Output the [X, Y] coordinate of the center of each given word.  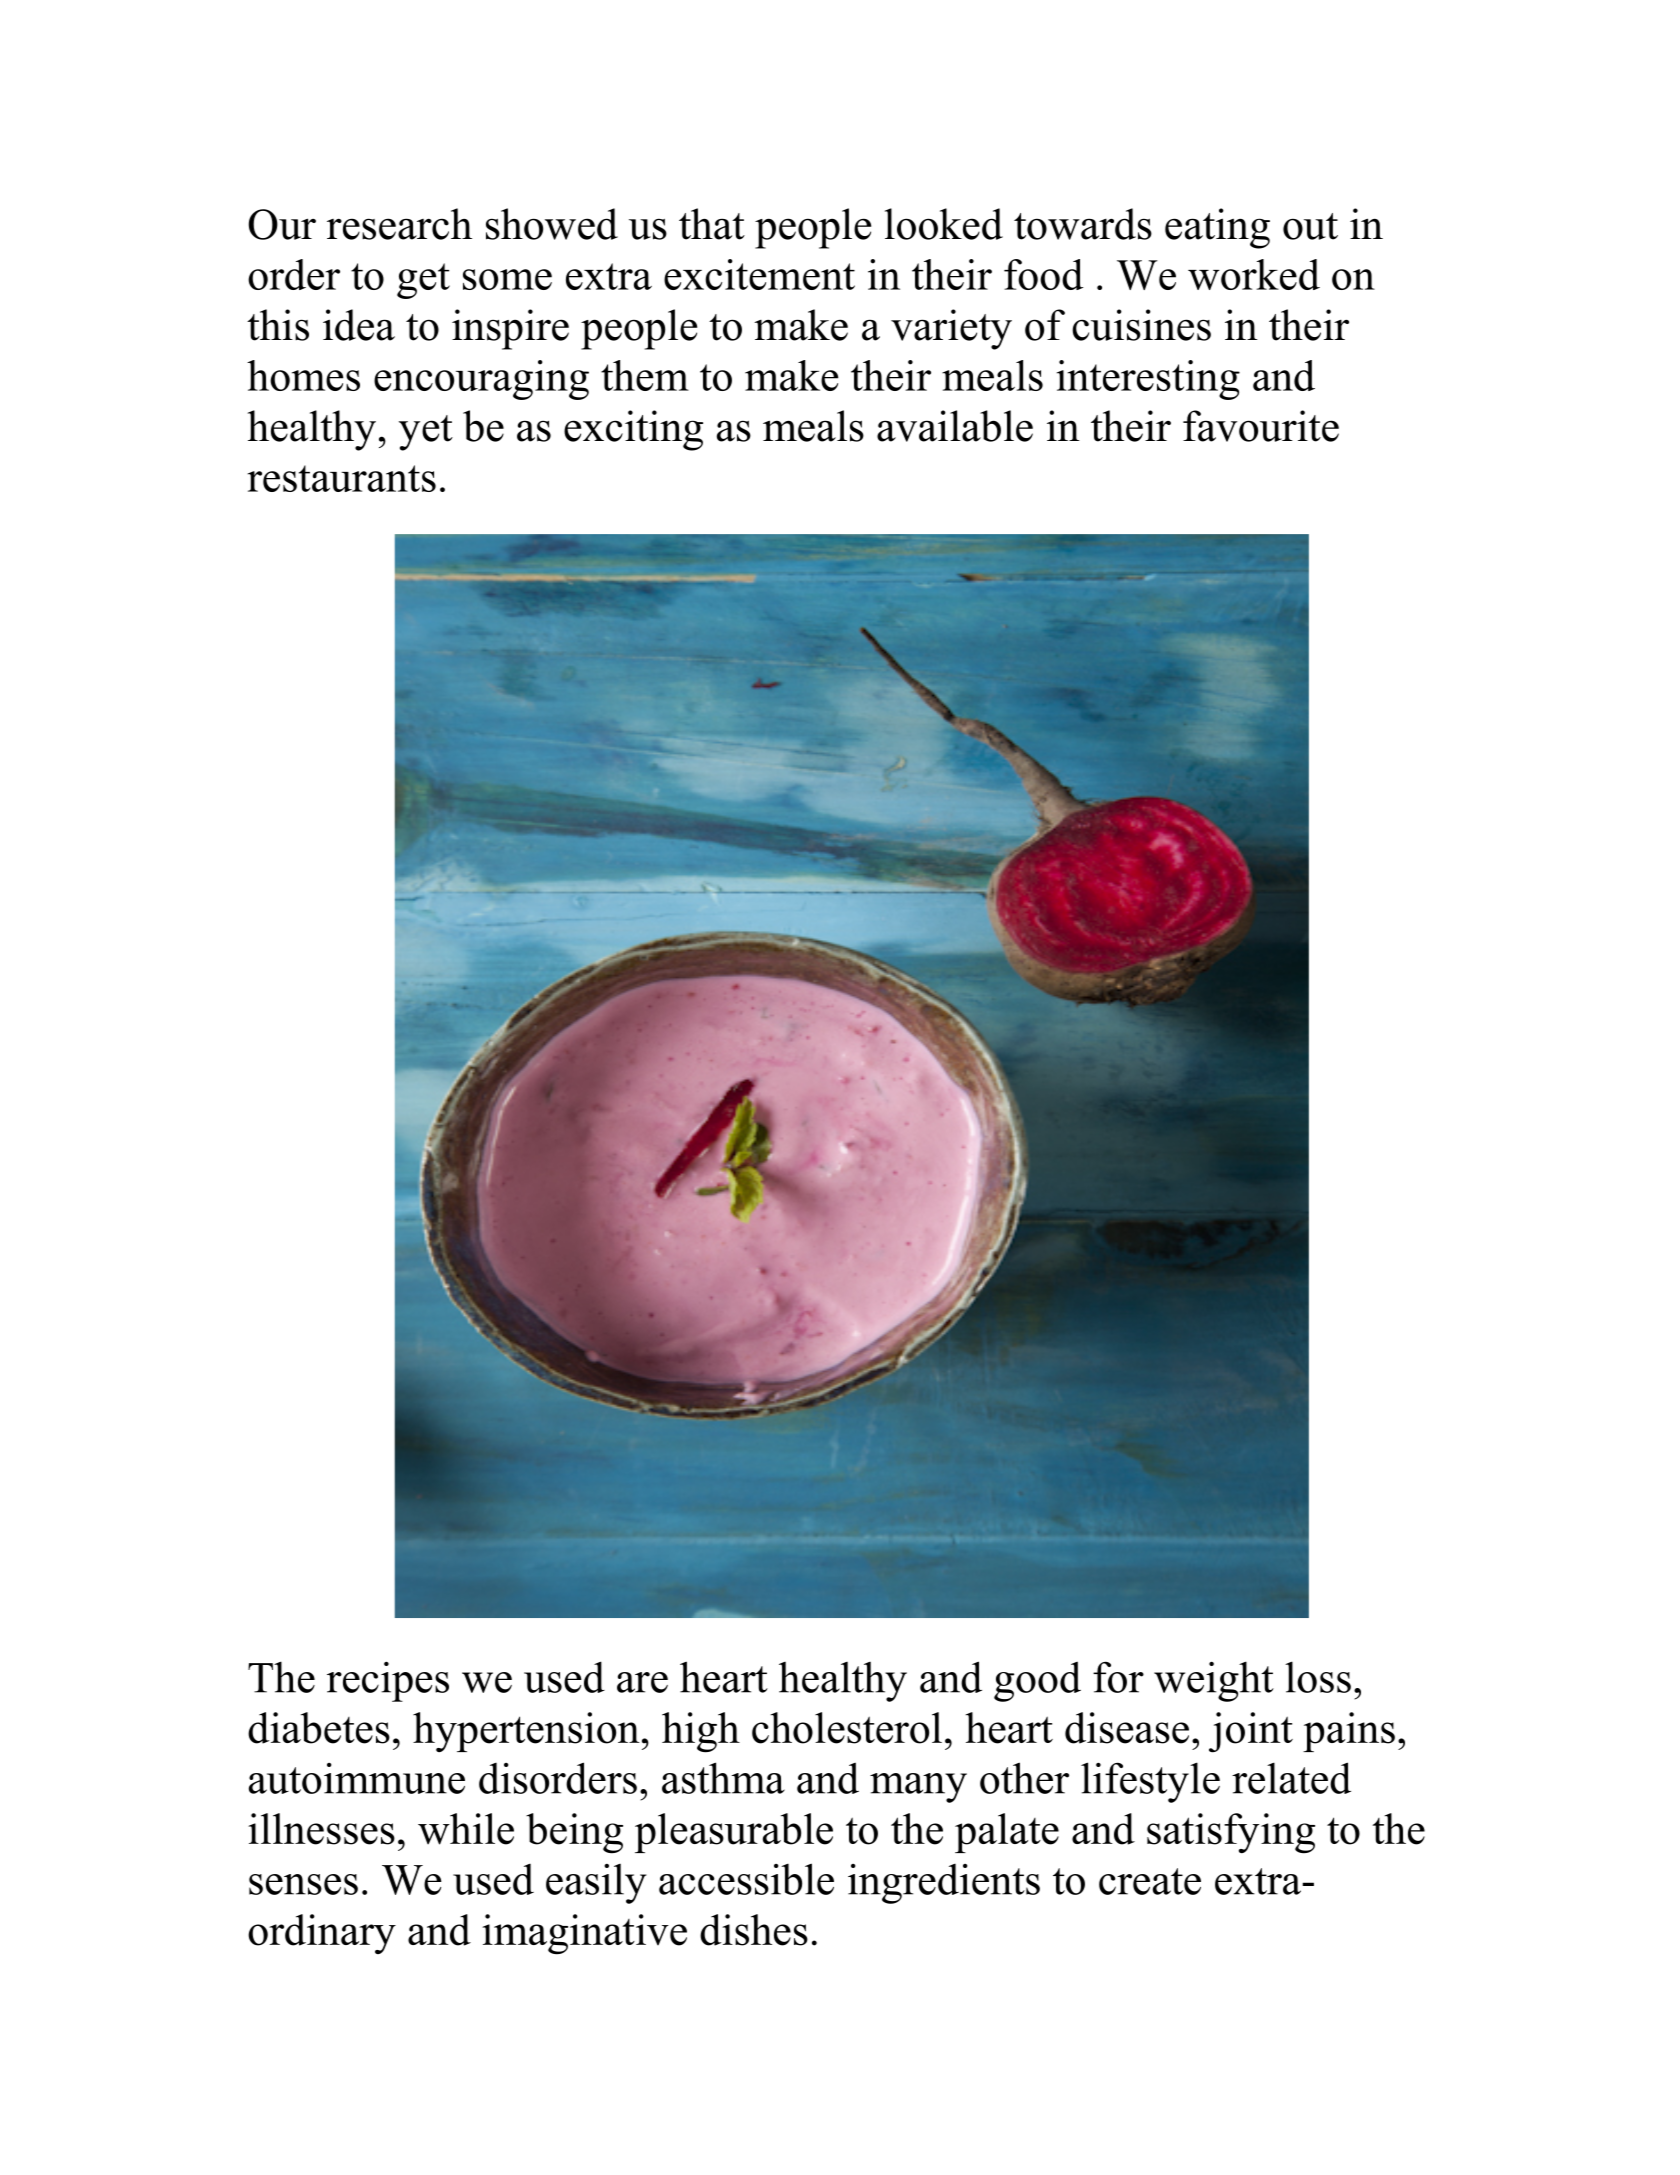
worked [1254, 274]
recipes [388, 1681]
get [423, 281]
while [466, 1829]
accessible [746, 1879]
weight [1214, 1681]
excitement [759, 274]
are [642, 1682]
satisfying [1231, 1833]
